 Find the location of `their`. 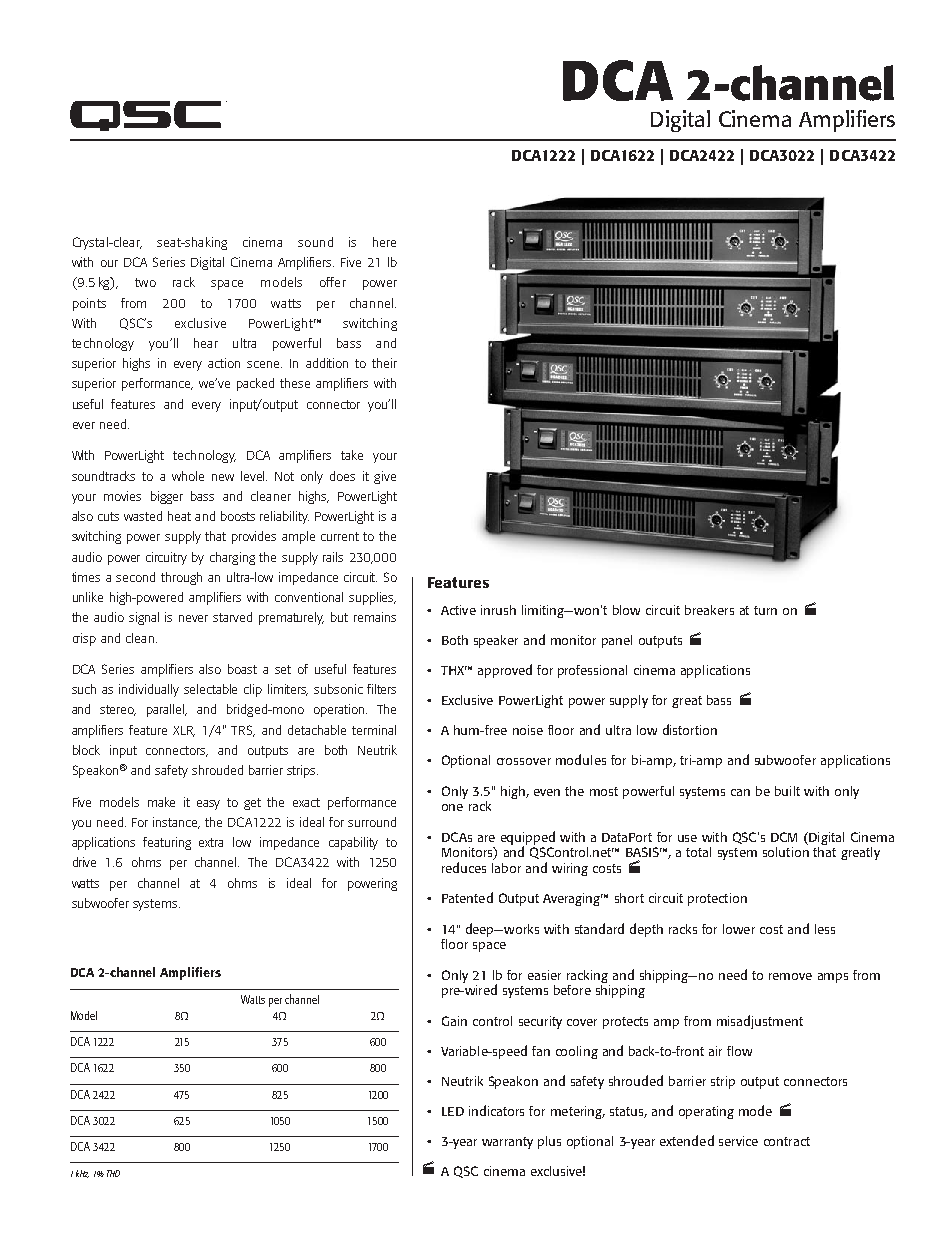

their is located at coordinates (384, 363).
